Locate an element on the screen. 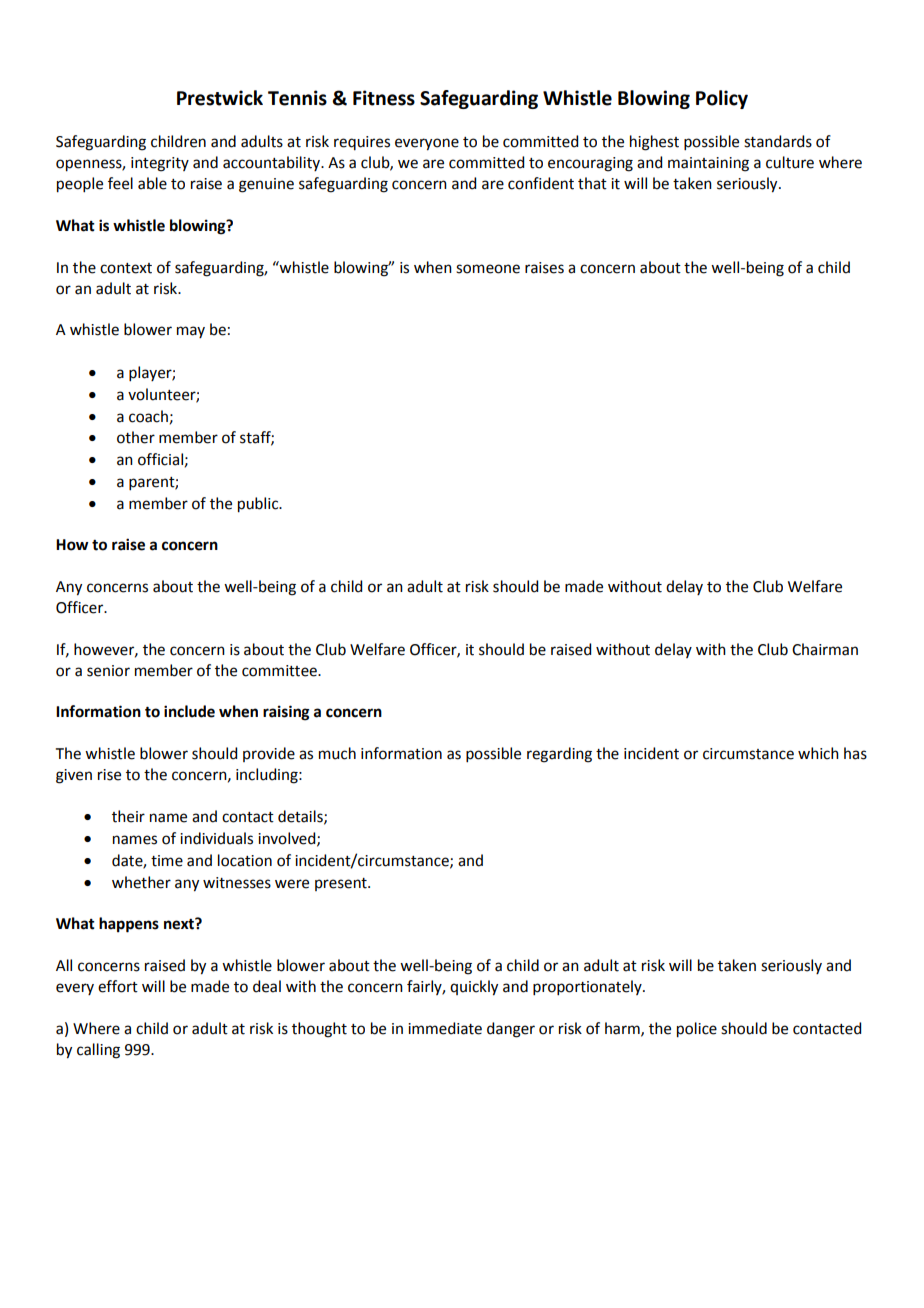  Fitness is located at coordinates (384, 98).
